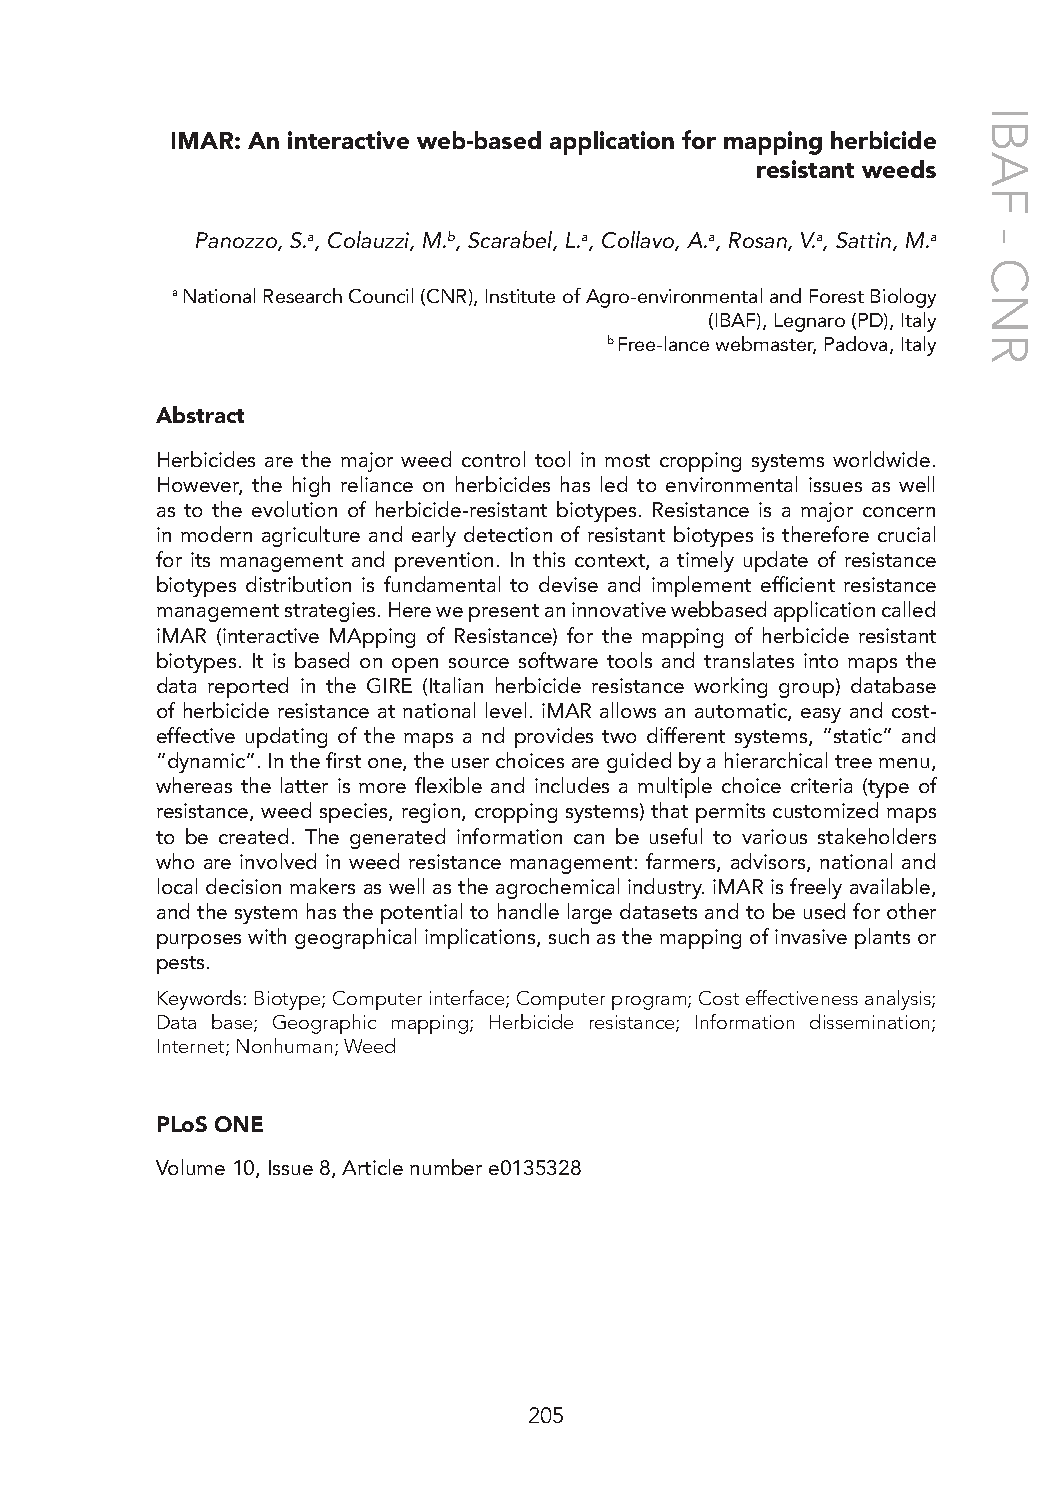 This screenshot has height=1499, width=1062. I want to click on distribution, so click(298, 584).
